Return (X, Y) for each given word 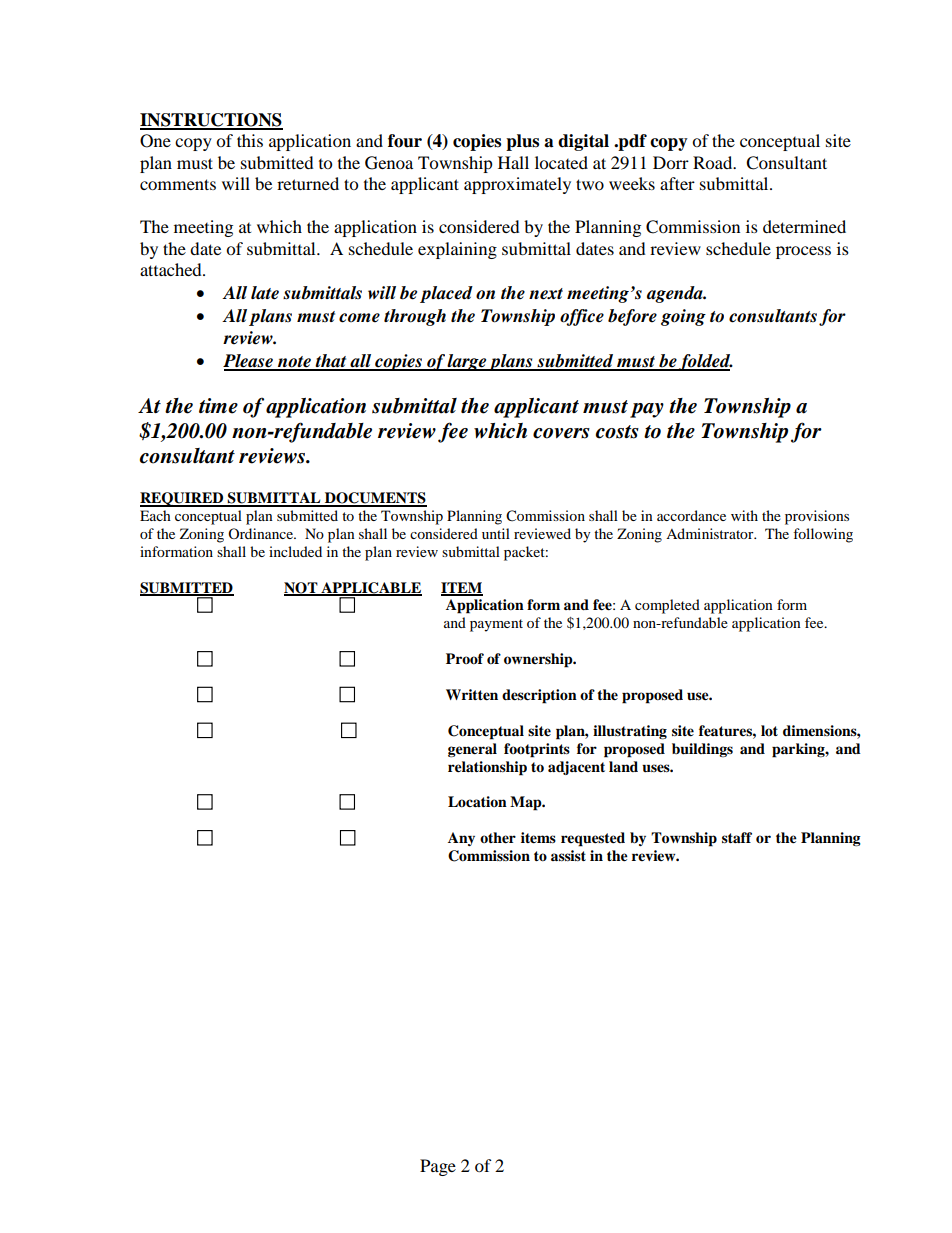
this (250, 140)
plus (522, 142)
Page (438, 1167)
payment (496, 625)
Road (714, 162)
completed (667, 606)
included (295, 551)
